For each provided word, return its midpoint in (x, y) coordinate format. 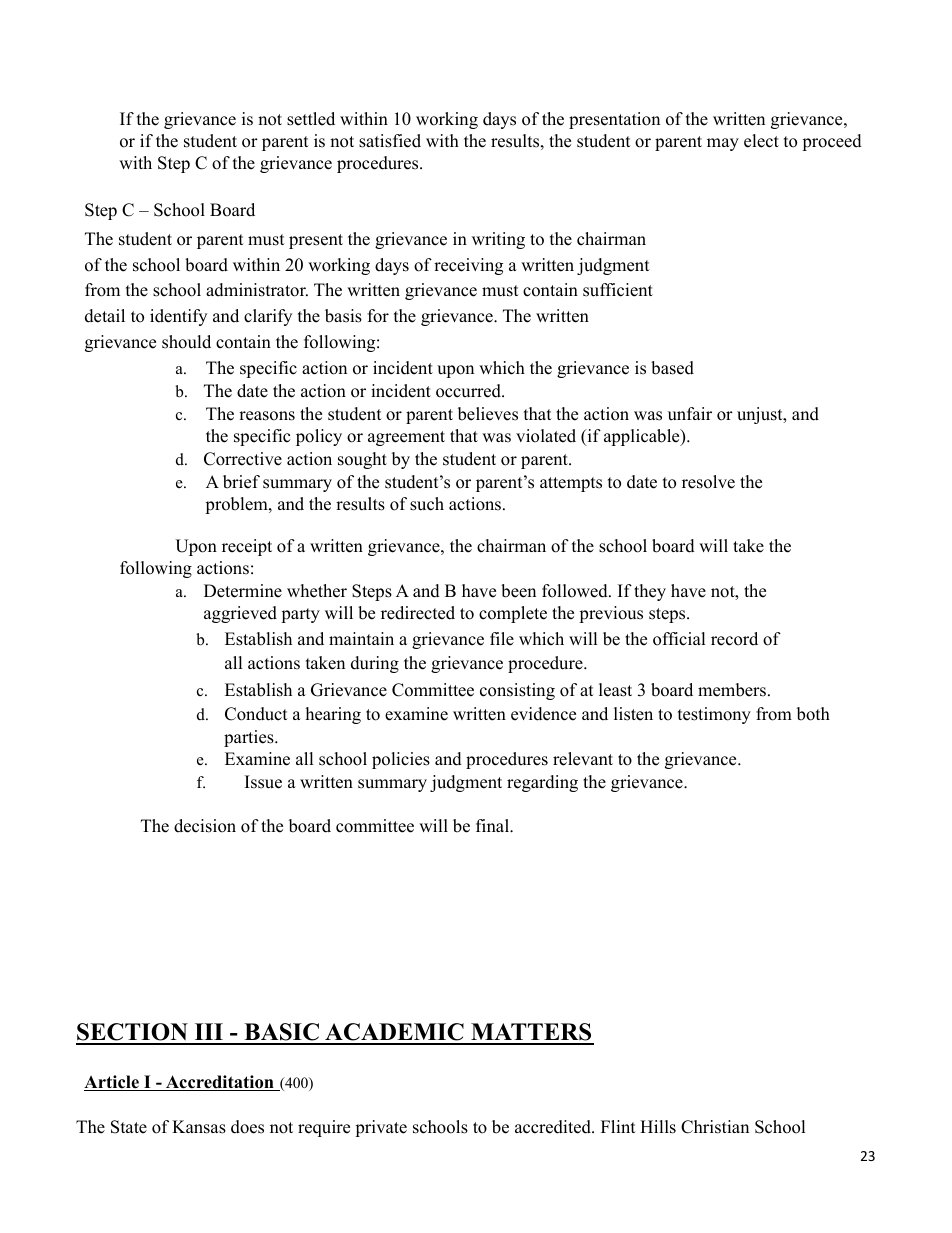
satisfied (390, 141)
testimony (714, 715)
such (427, 504)
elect (761, 141)
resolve (708, 482)
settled (311, 119)
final (493, 825)
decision (205, 826)
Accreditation (219, 1083)
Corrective (243, 459)
